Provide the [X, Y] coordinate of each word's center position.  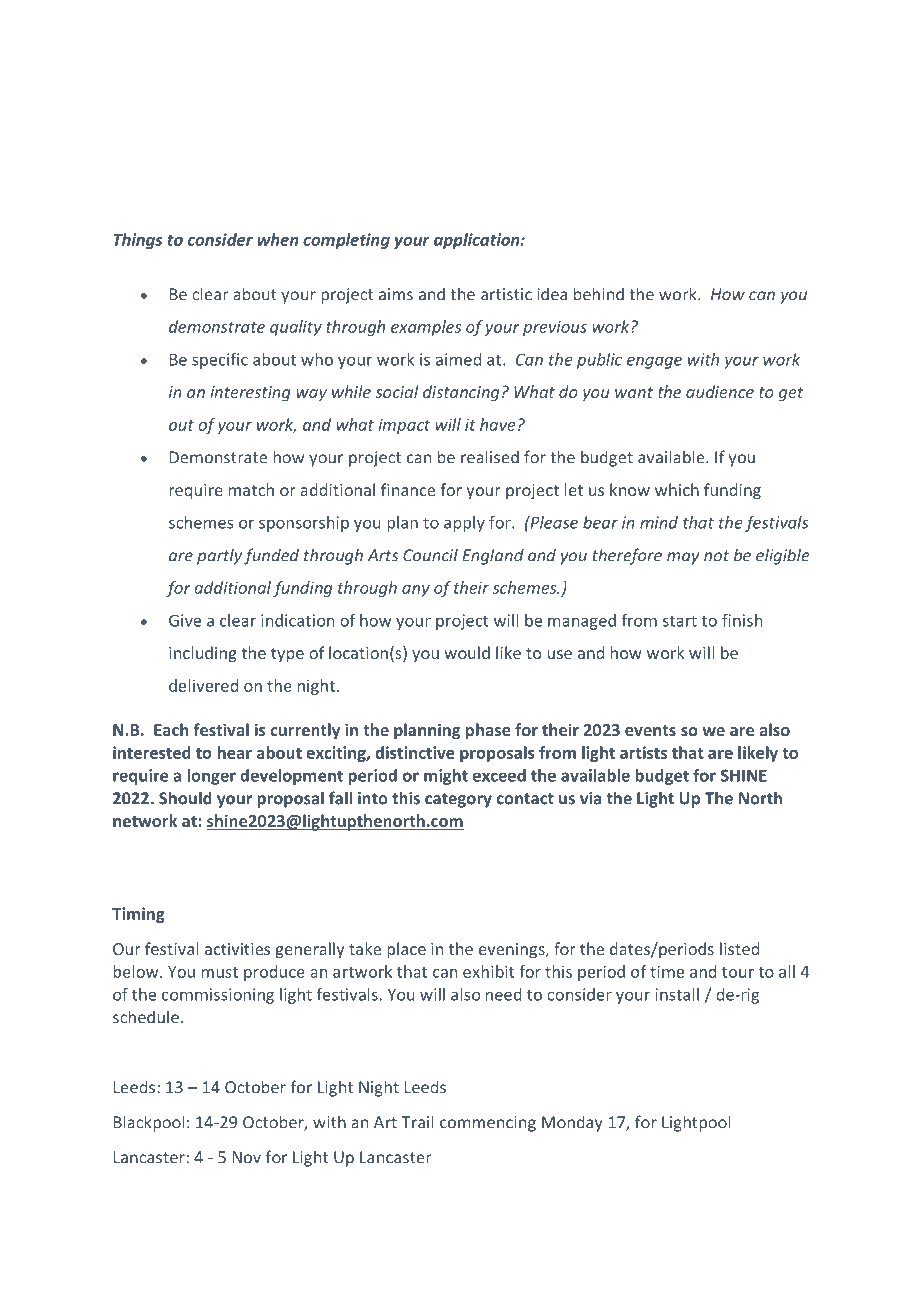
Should [185, 798]
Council [430, 555]
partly [219, 556]
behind [599, 294]
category [458, 800]
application [478, 241]
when [278, 239]
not [716, 556]
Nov [247, 1157]
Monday [572, 1123]
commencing [488, 1124]
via [590, 798]
